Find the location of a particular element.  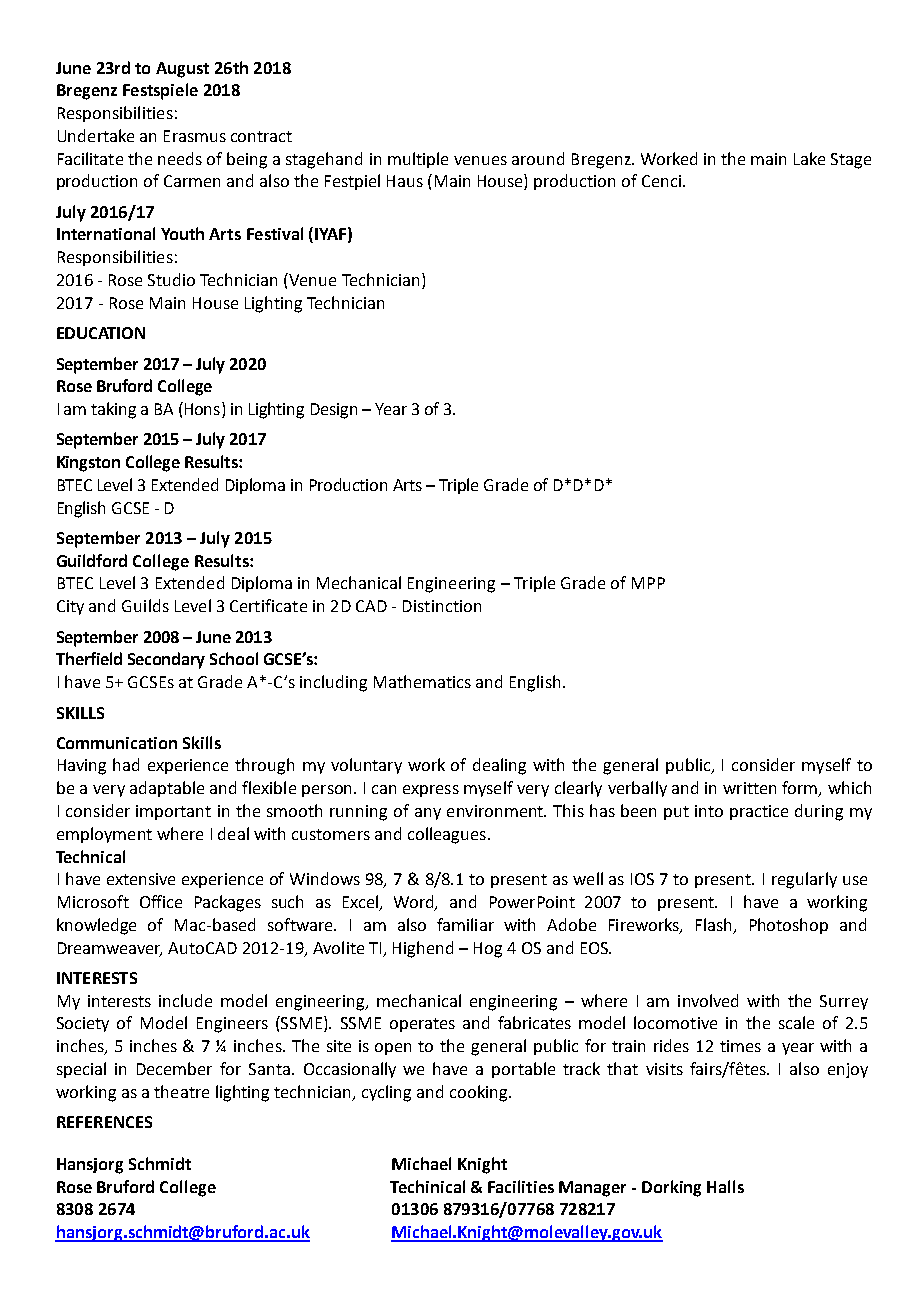

MPP is located at coordinates (648, 583).
